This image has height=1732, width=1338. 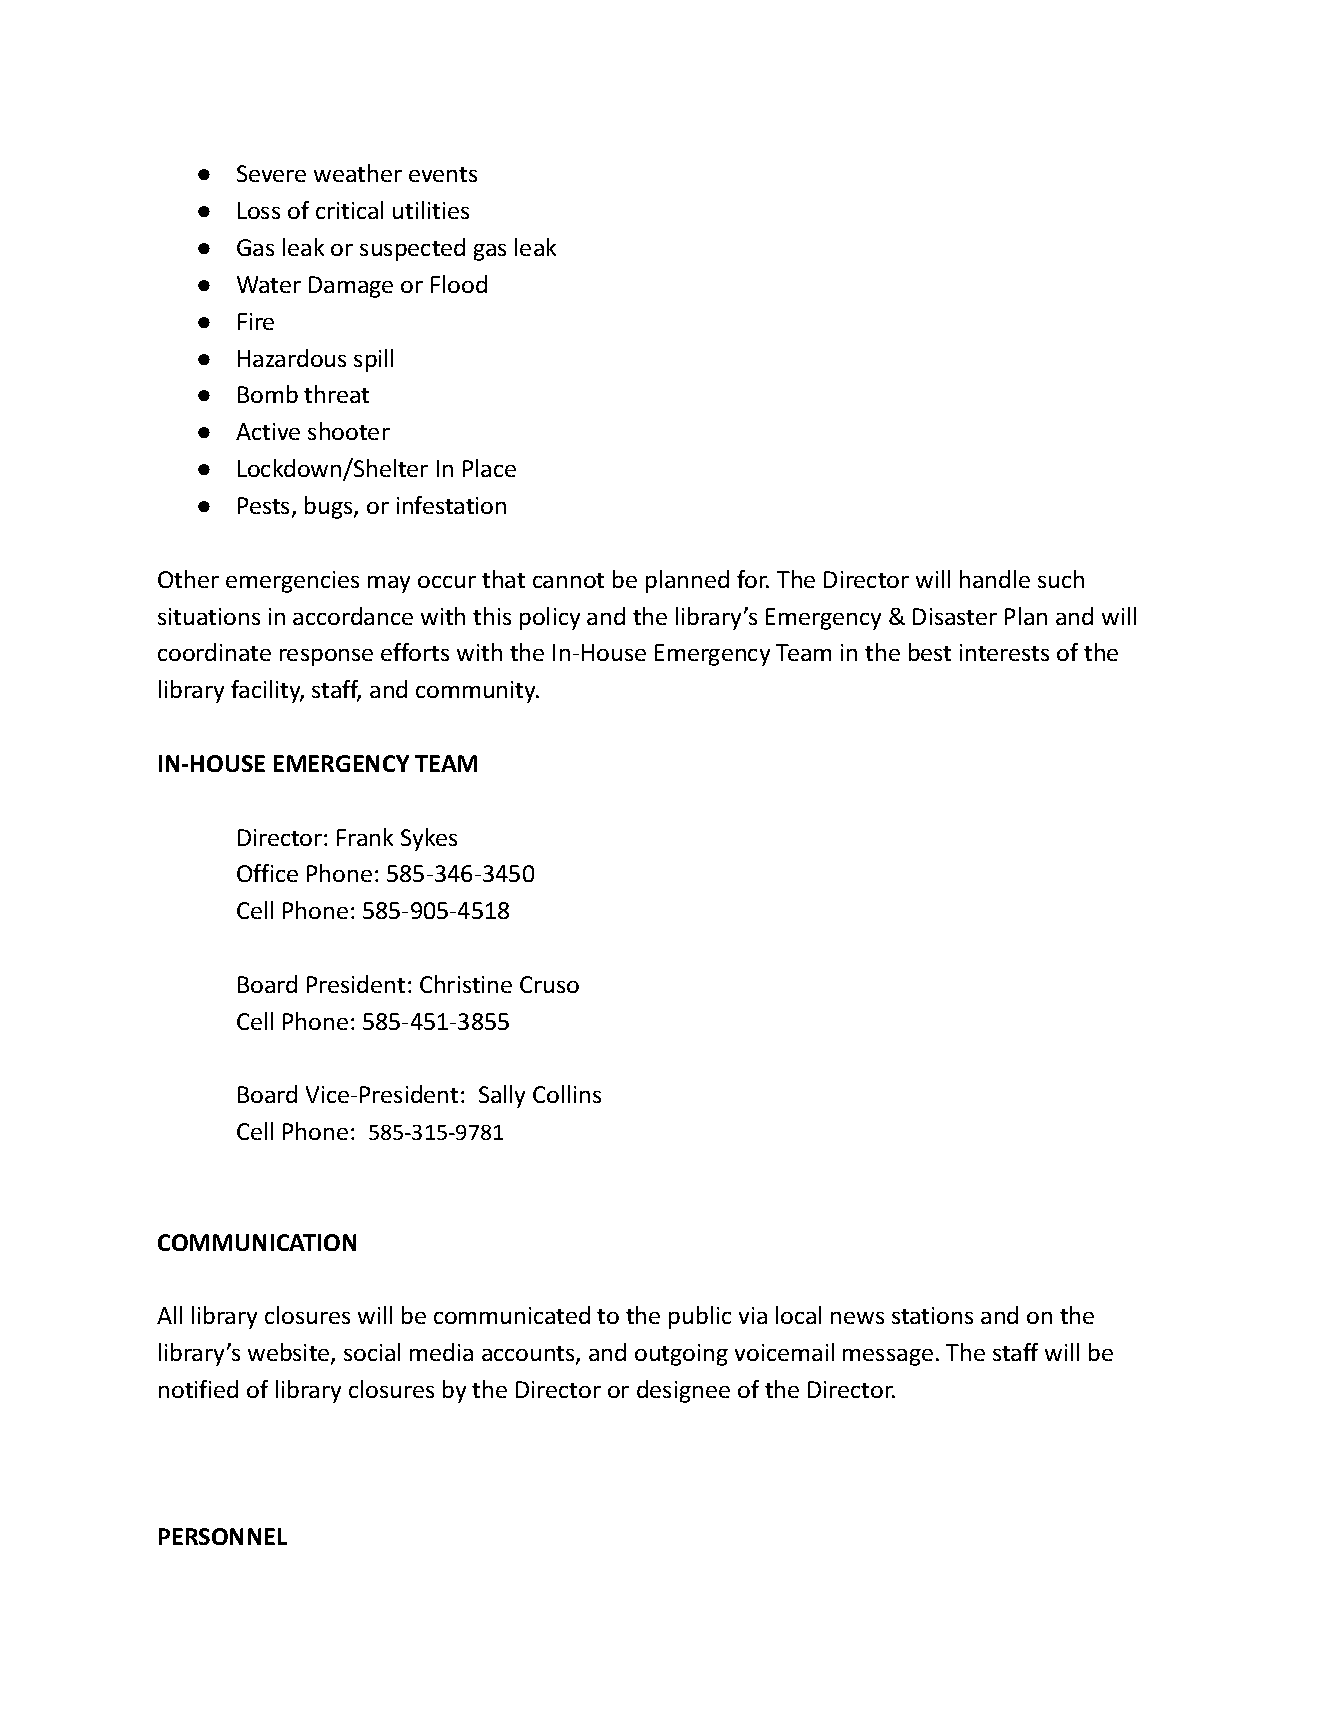 I want to click on outgoing, so click(x=681, y=1355).
